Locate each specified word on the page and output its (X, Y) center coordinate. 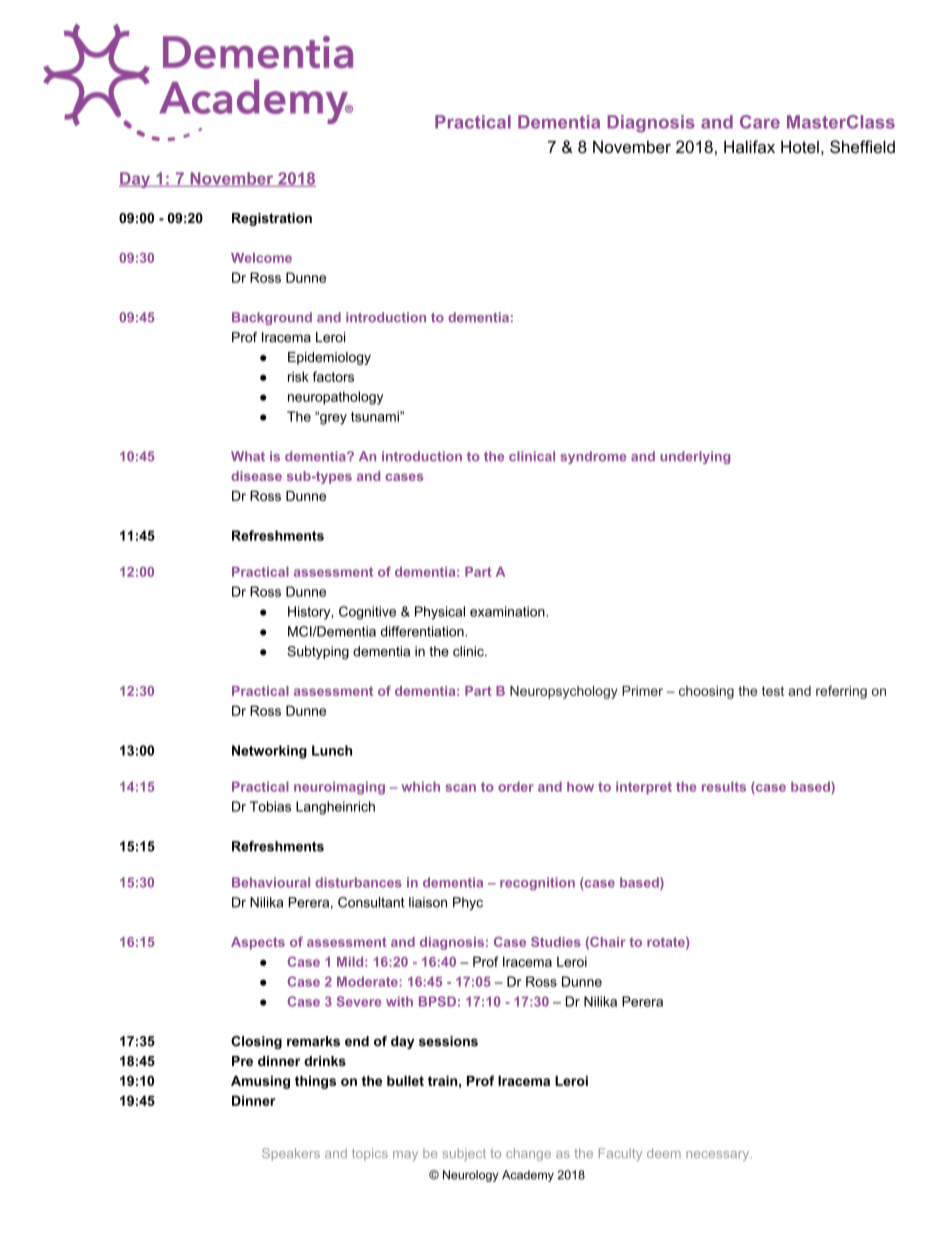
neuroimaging (339, 788)
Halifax (749, 146)
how (580, 786)
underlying (695, 457)
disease (256, 476)
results (724, 786)
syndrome (593, 457)
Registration (272, 219)
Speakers (291, 1154)
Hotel (800, 146)
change (528, 1154)
